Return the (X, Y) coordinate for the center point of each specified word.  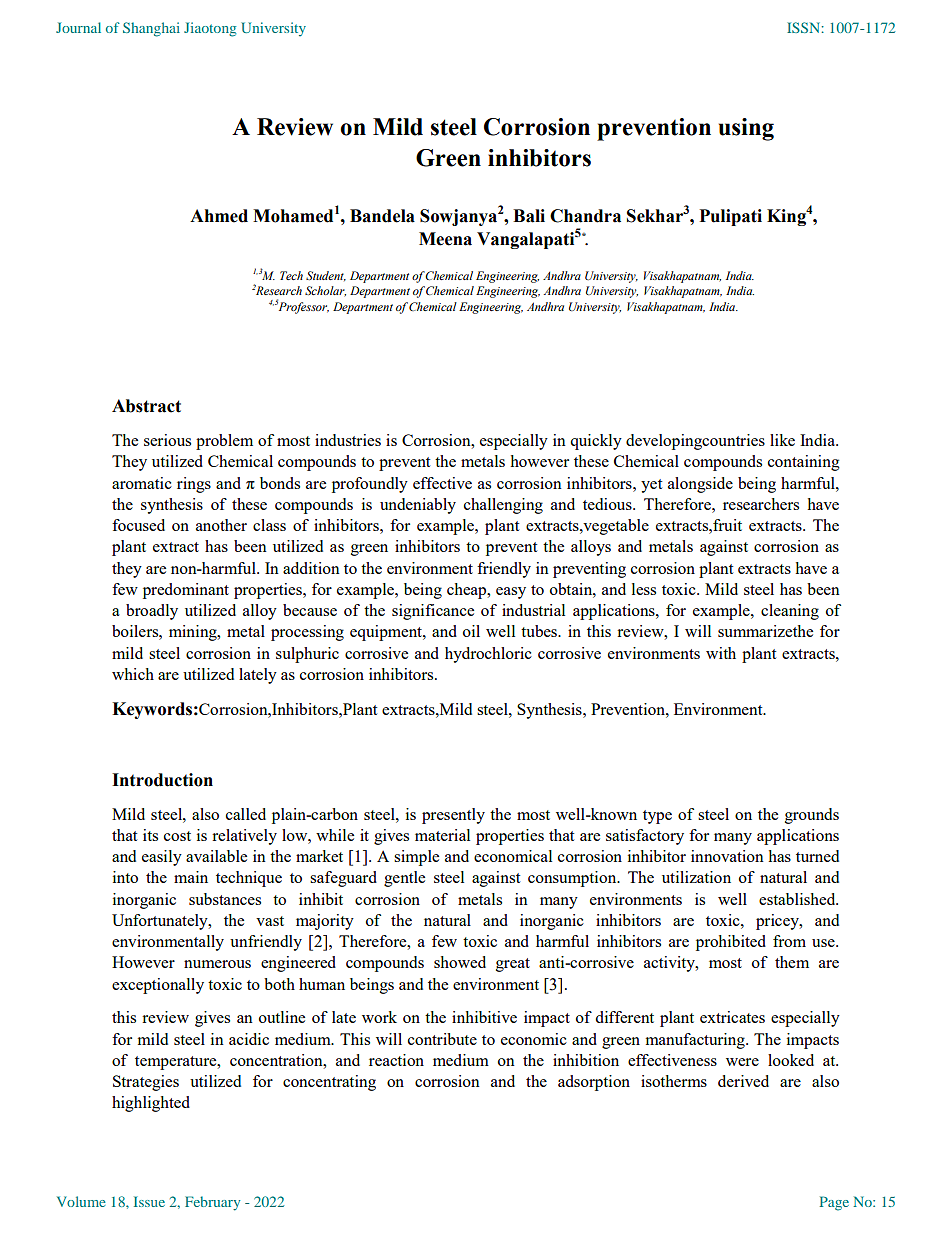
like (782, 440)
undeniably (418, 506)
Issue (149, 1201)
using (746, 129)
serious (167, 440)
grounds (812, 816)
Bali (529, 216)
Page (834, 1203)
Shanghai (151, 29)
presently (453, 816)
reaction (396, 1060)
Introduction (162, 780)
